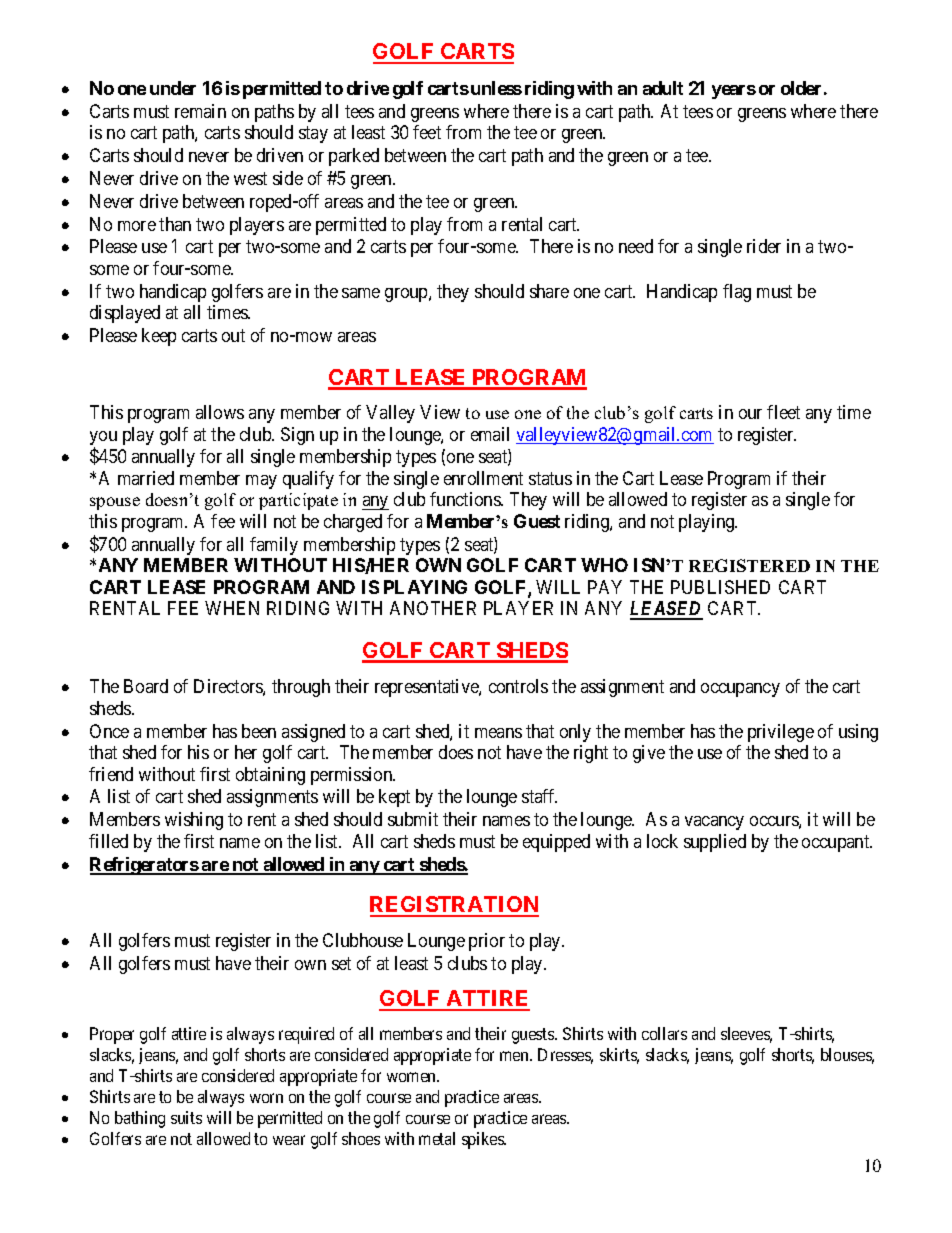 This screenshot has height=1233, width=952. Describe the element at coordinates (200, 111) in the screenshot. I see `remain` at that location.
